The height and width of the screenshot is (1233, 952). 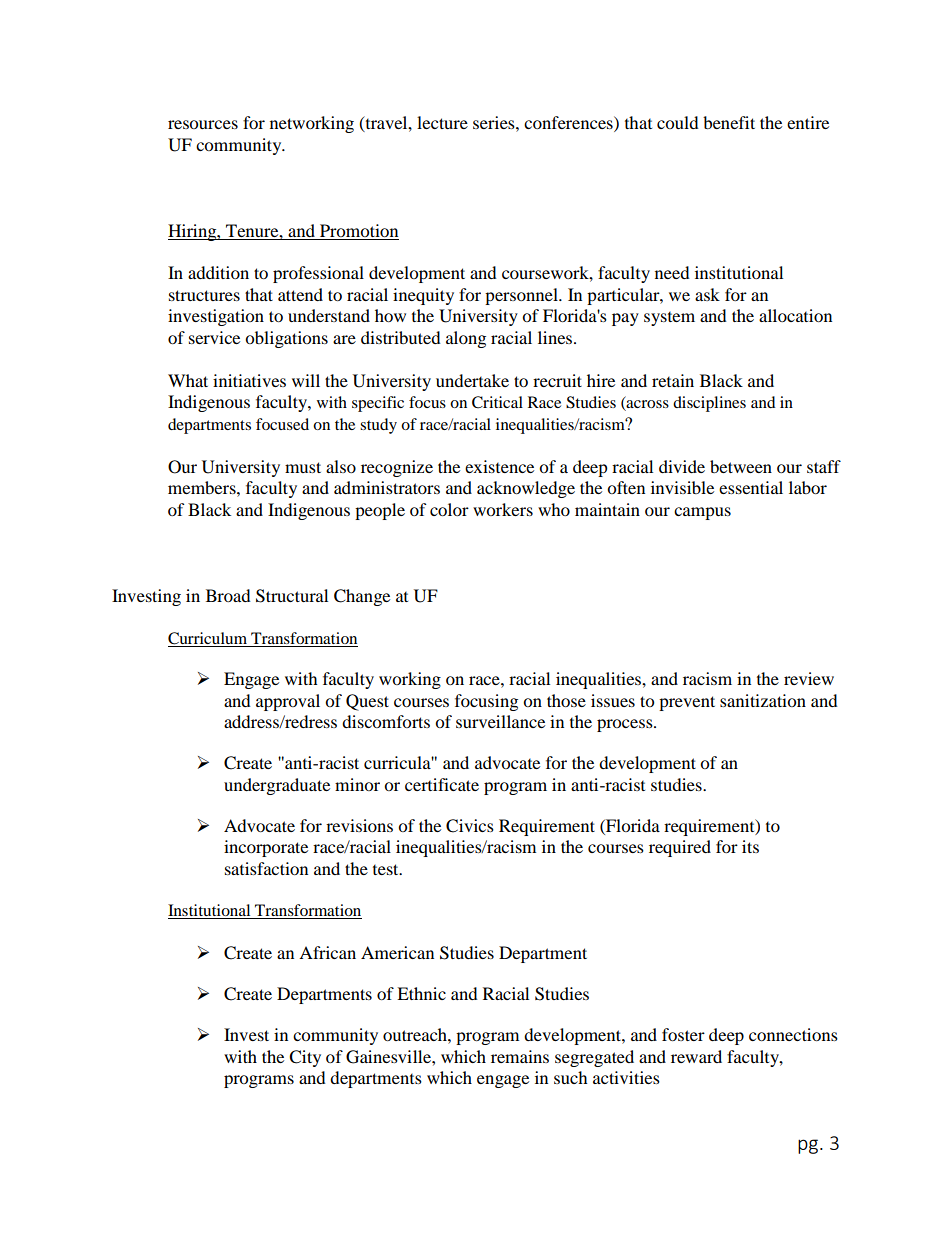 I want to click on lecture, so click(x=442, y=122).
